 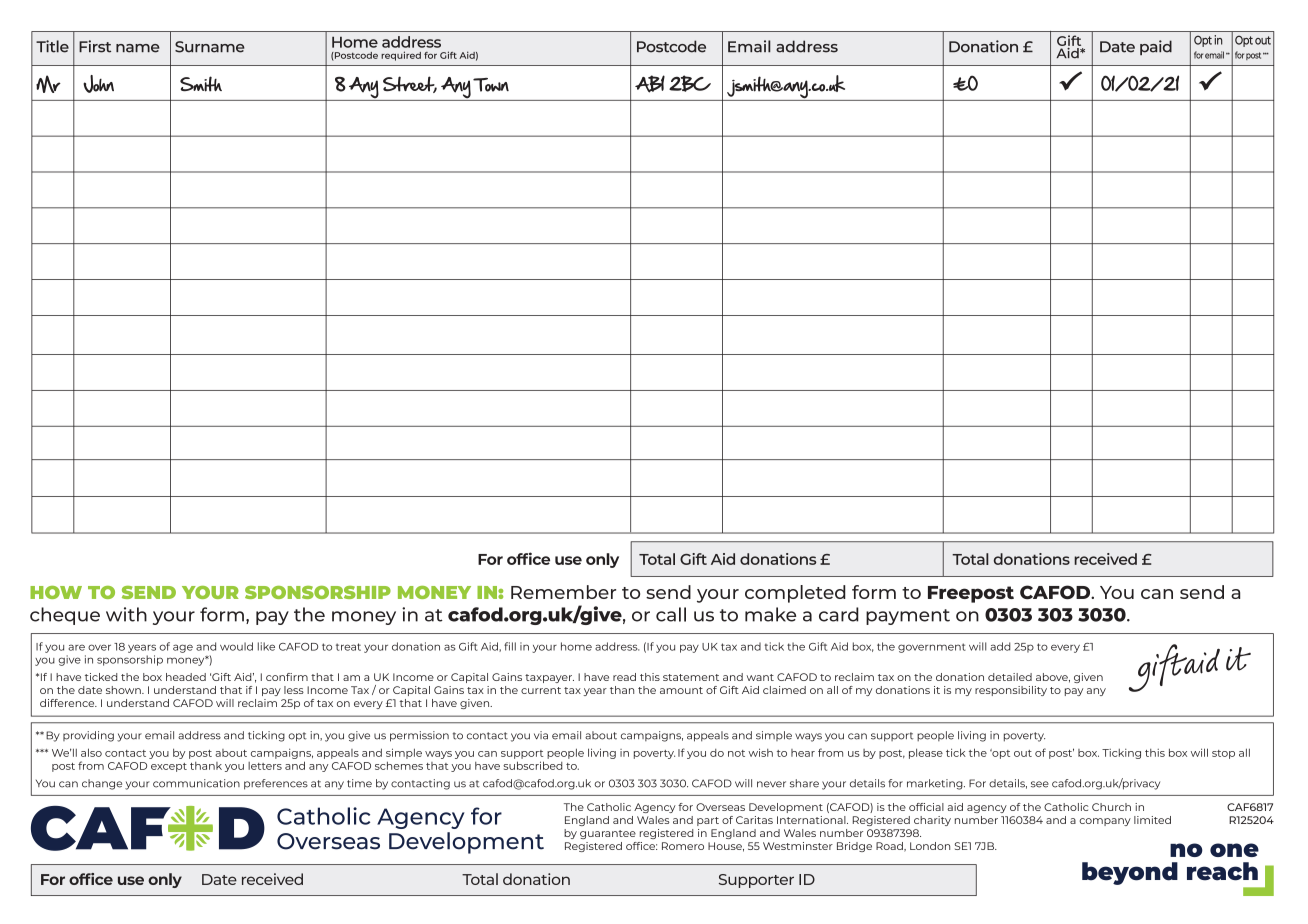 What do you see at coordinates (608, 834) in the screenshot?
I see `guarantee` at bounding box center [608, 834].
